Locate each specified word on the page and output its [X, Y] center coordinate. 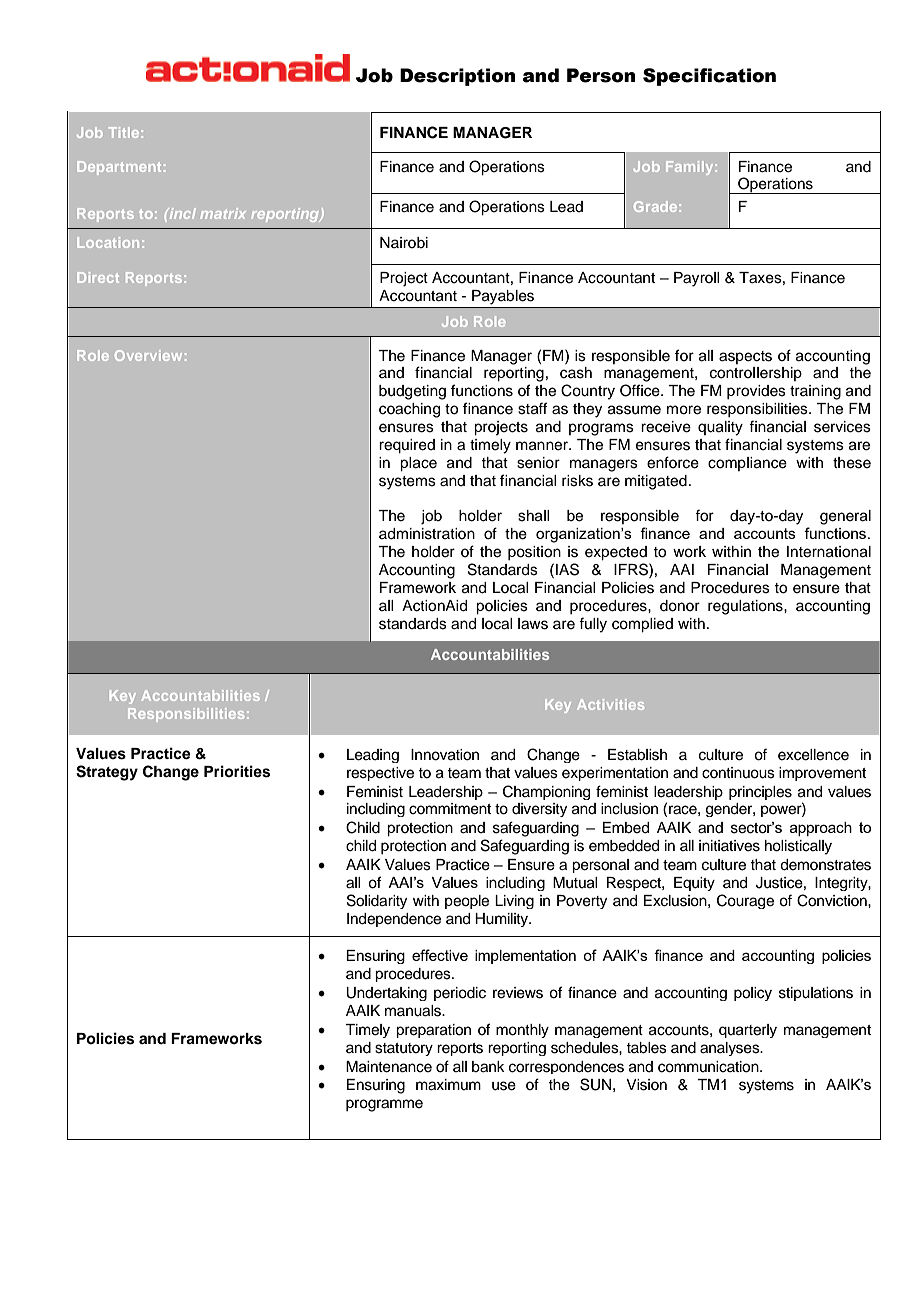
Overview [148, 355]
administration [427, 534]
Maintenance [389, 1067]
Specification [709, 77]
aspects [745, 357]
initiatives [729, 846]
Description [457, 77]
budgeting [412, 392]
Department [119, 168]
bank [488, 1067]
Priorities [237, 771]
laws [533, 624]
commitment [450, 809]
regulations [746, 607]
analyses [731, 1049]
